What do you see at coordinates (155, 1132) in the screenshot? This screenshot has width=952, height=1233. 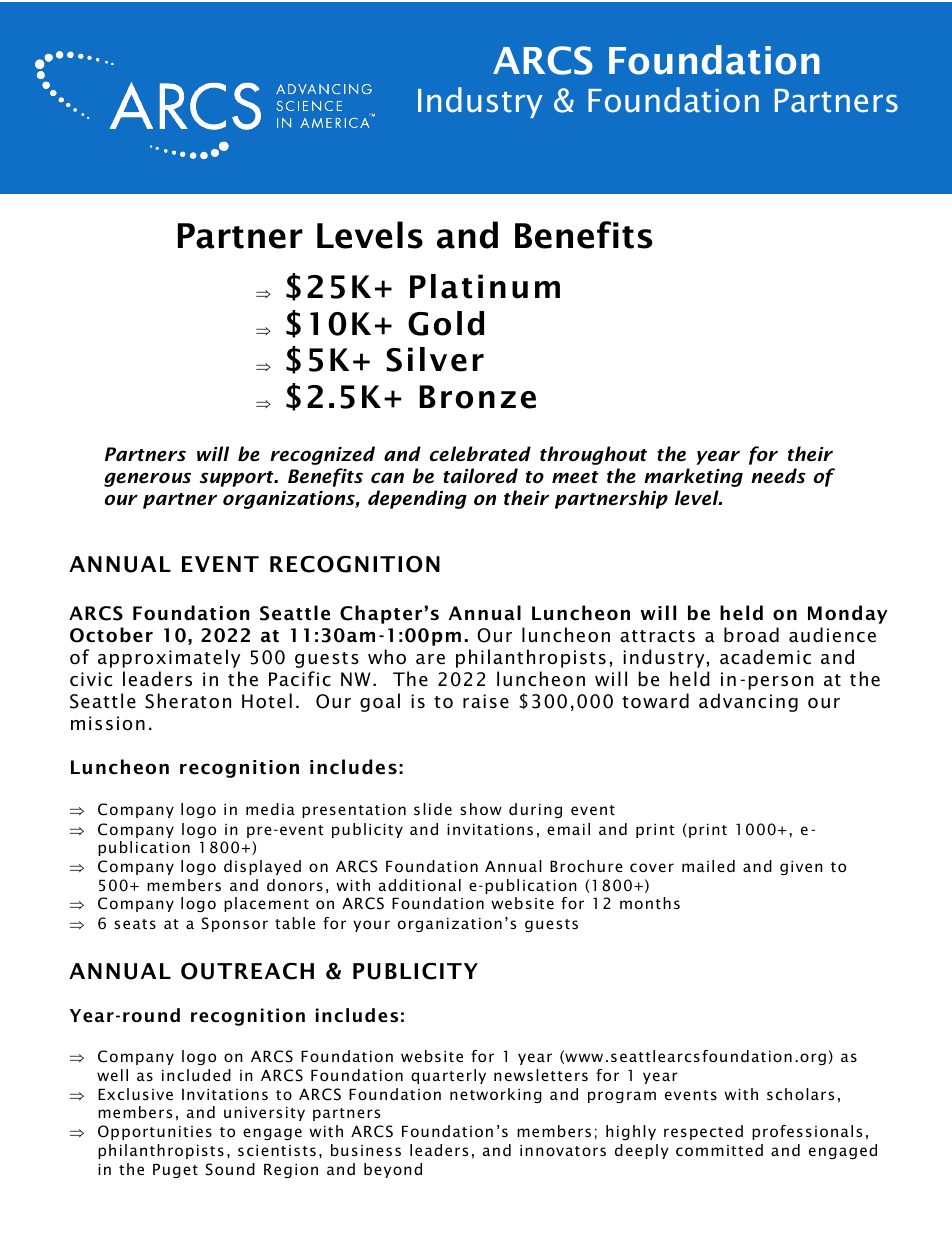 I see `Opportunities` at bounding box center [155, 1132].
